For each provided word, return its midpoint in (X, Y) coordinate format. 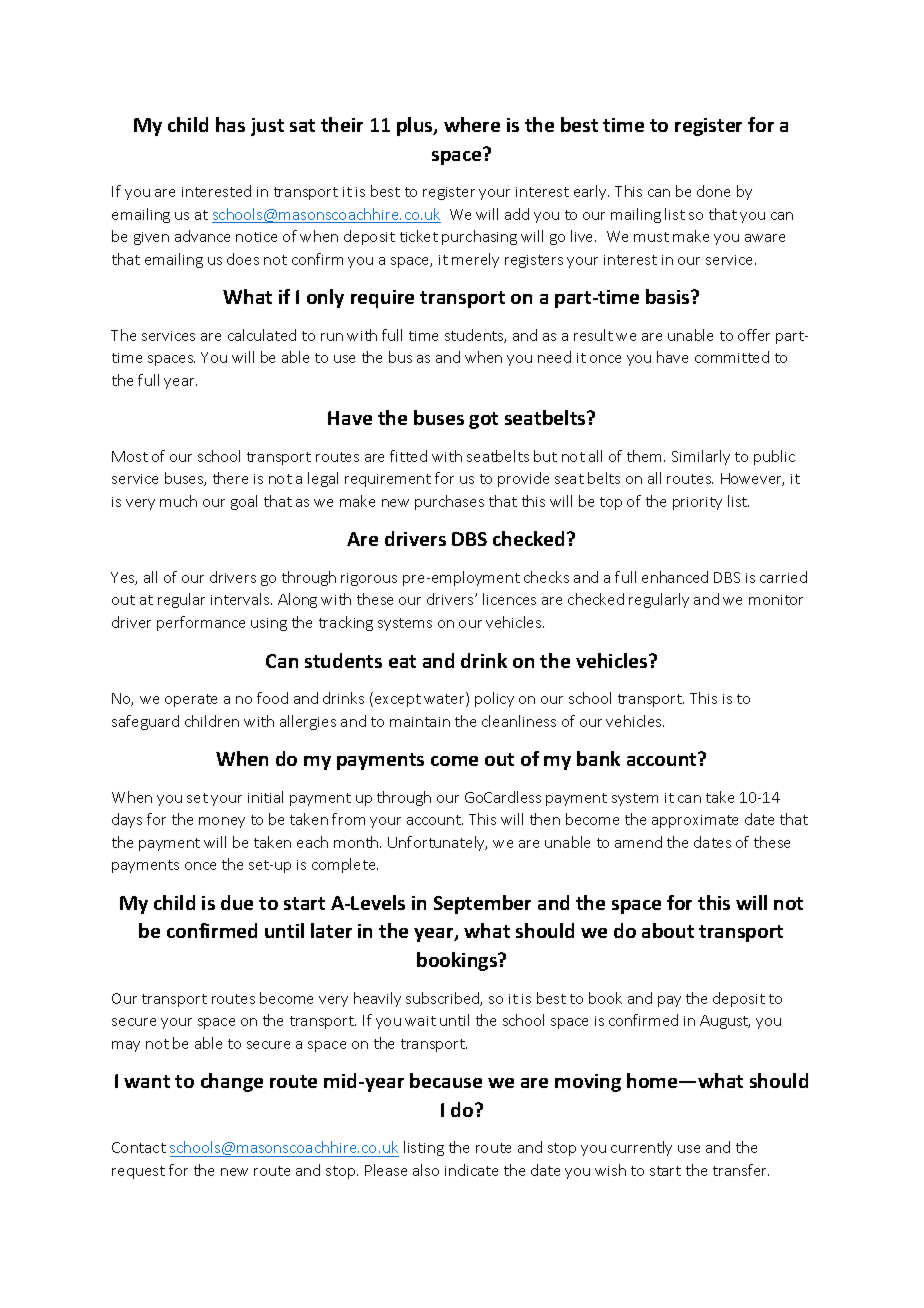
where (472, 124)
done (713, 191)
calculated (262, 335)
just (267, 127)
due (237, 902)
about (668, 930)
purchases (449, 502)
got (483, 420)
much (178, 501)
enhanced (675, 577)
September (482, 904)
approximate (695, 821)
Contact (139, 1147)
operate (191, 700)
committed (732, 357)
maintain (420, 722)
